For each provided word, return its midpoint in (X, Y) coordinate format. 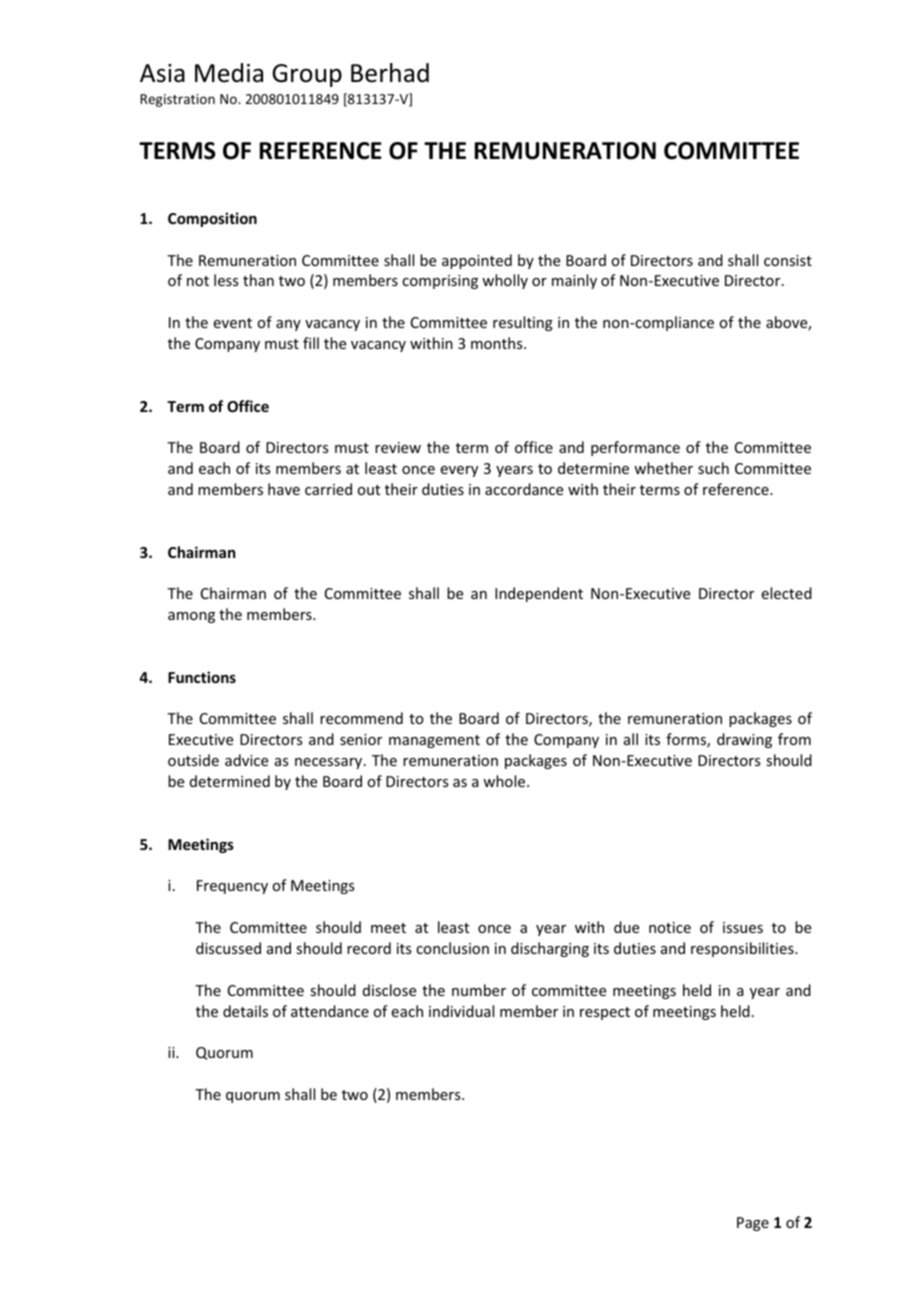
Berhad (390, 73)
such (713, 468)
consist (788, 260)
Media (229, 73)
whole (505, 781)
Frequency (232, 887)
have (284, 489)
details (245, 1011)
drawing (744, 740)
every (459, 471)
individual (461, 1011)
